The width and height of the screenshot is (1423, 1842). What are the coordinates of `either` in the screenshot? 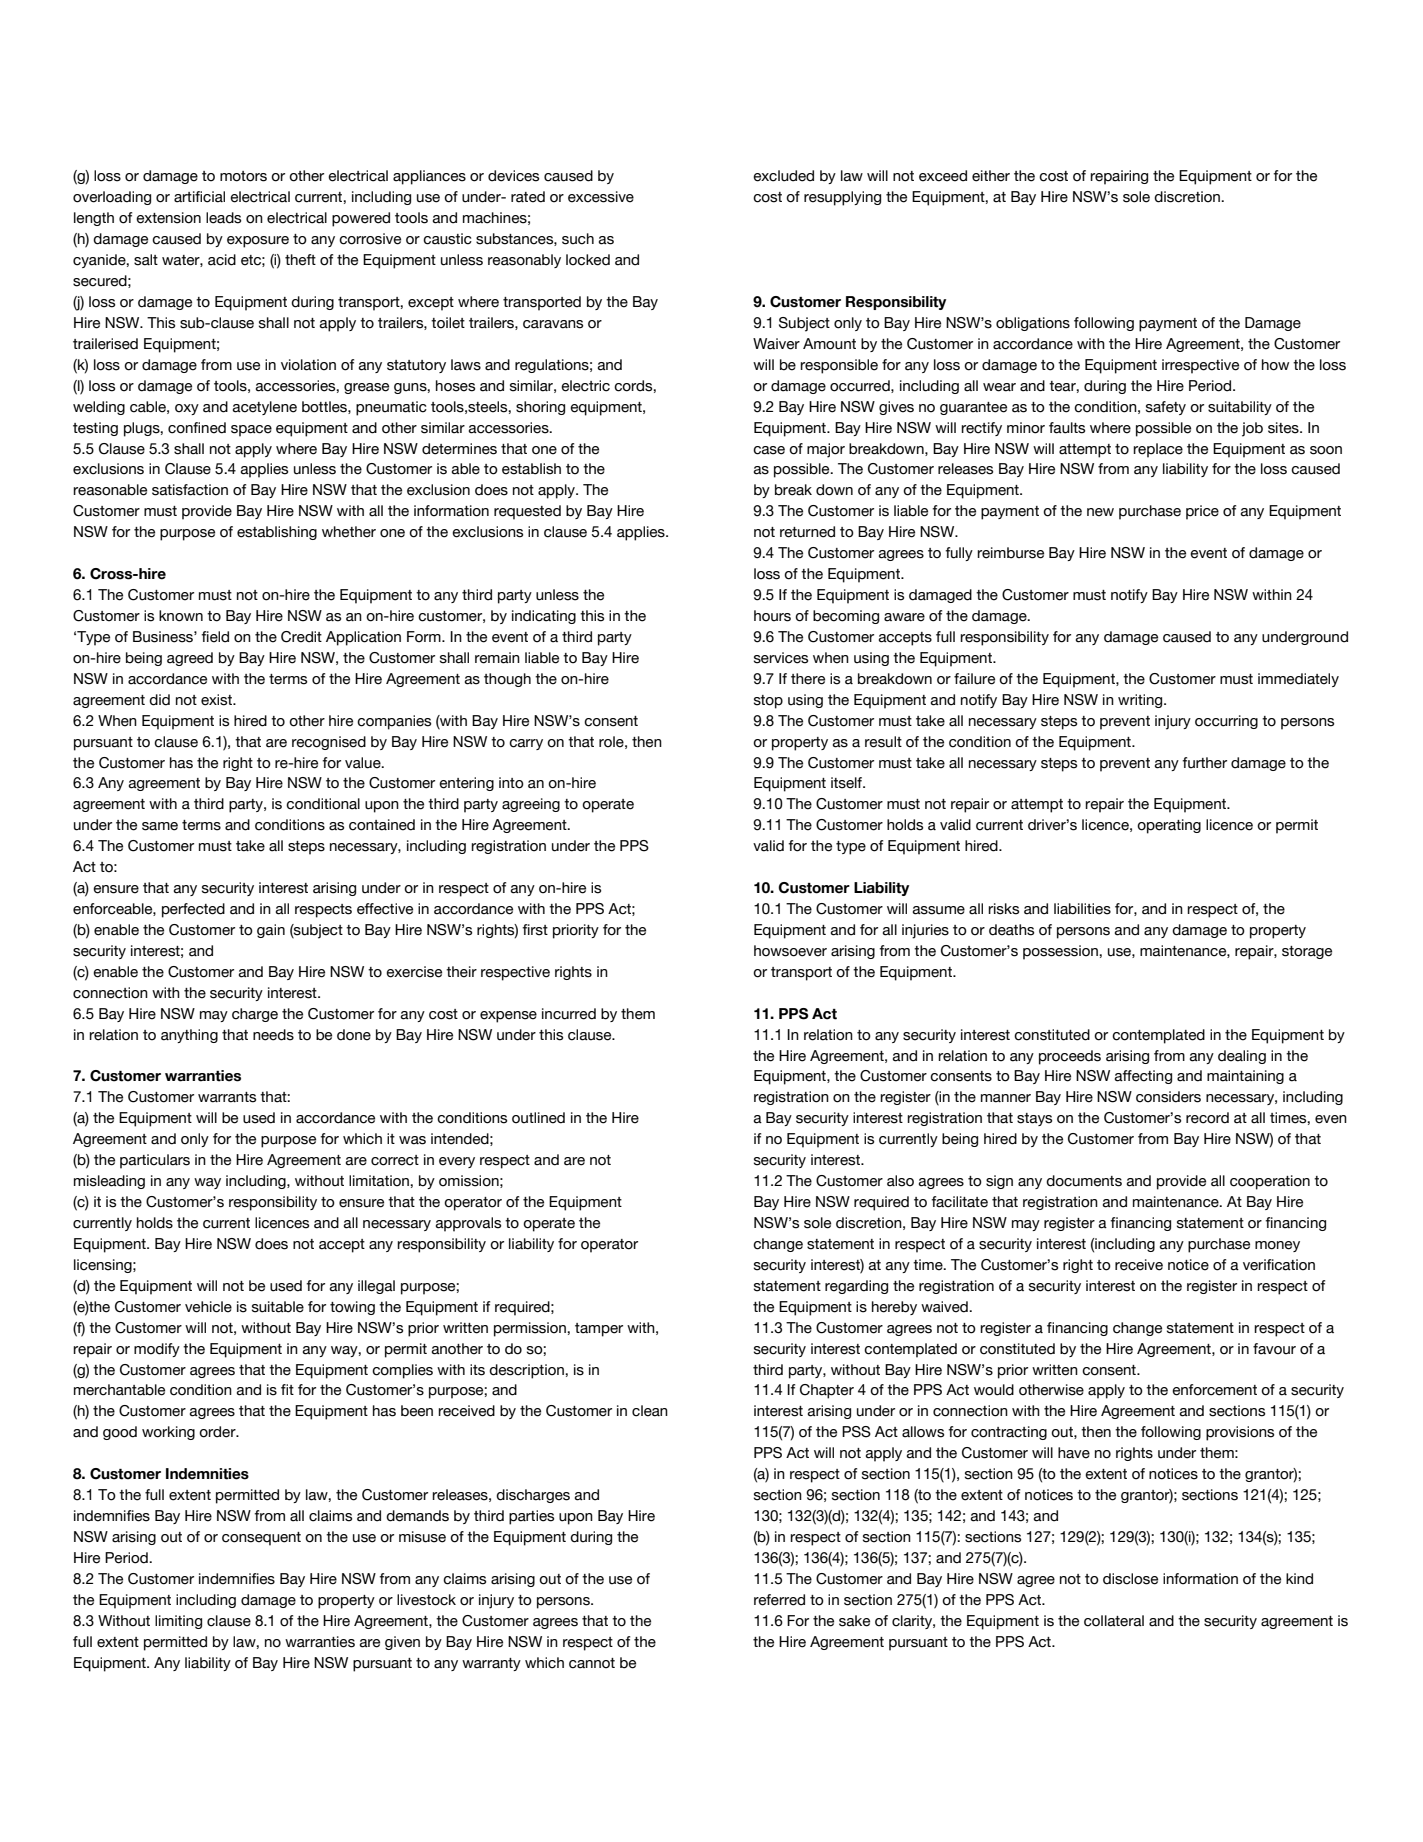 It's located at (991, 176).
